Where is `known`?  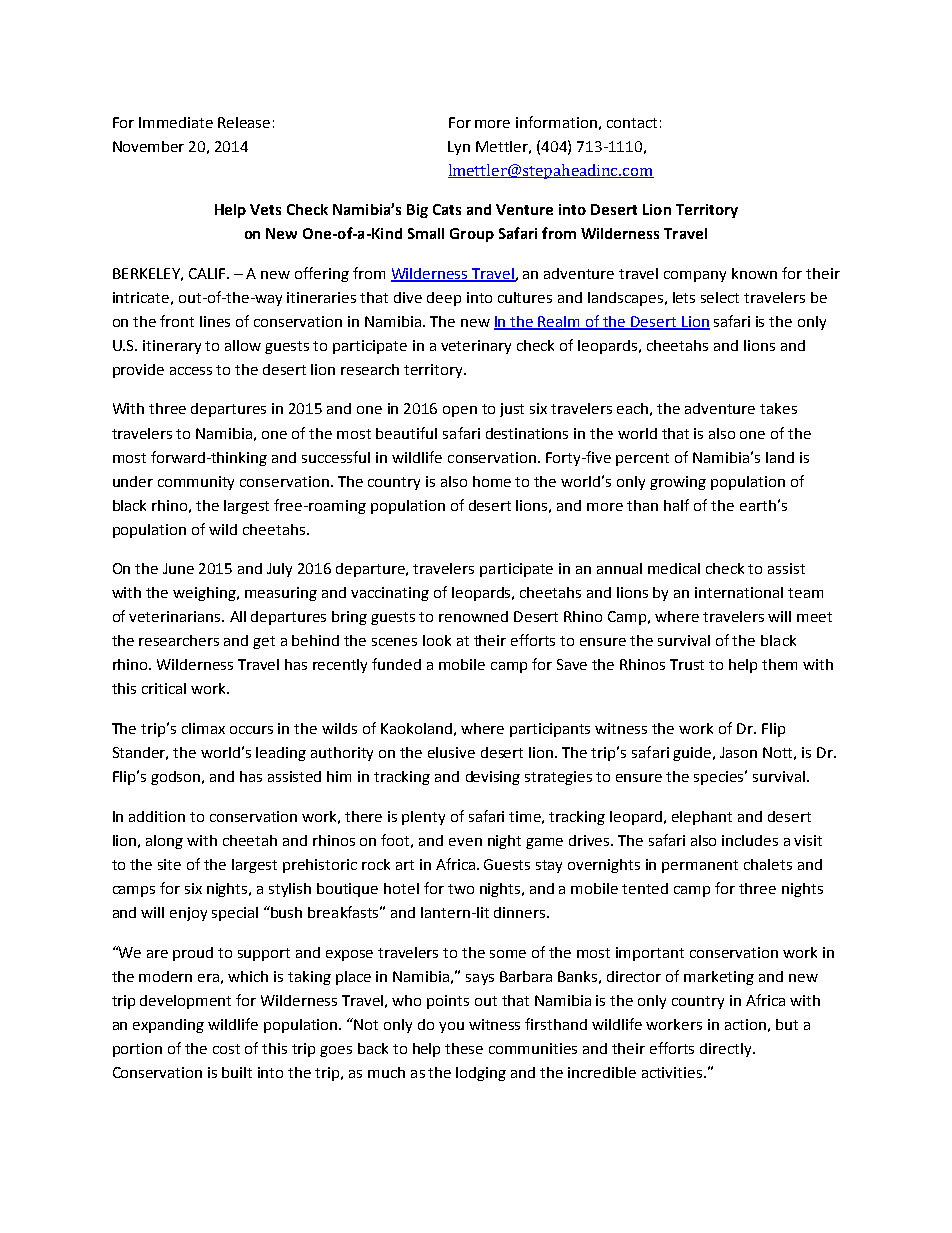 known is located at coordinates (754, 273).
